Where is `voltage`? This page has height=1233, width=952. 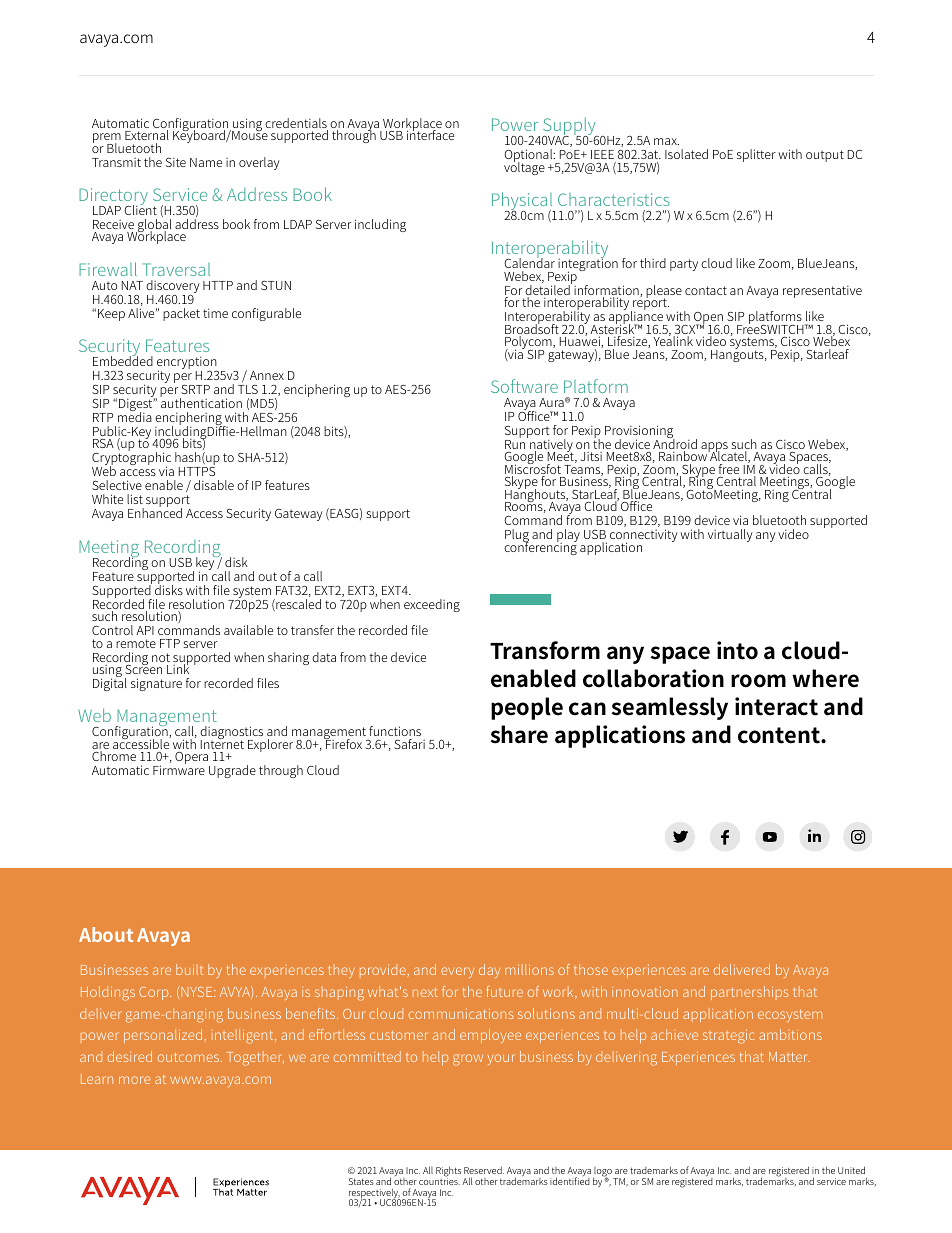
voltage is located at coordinates (524, 167).
